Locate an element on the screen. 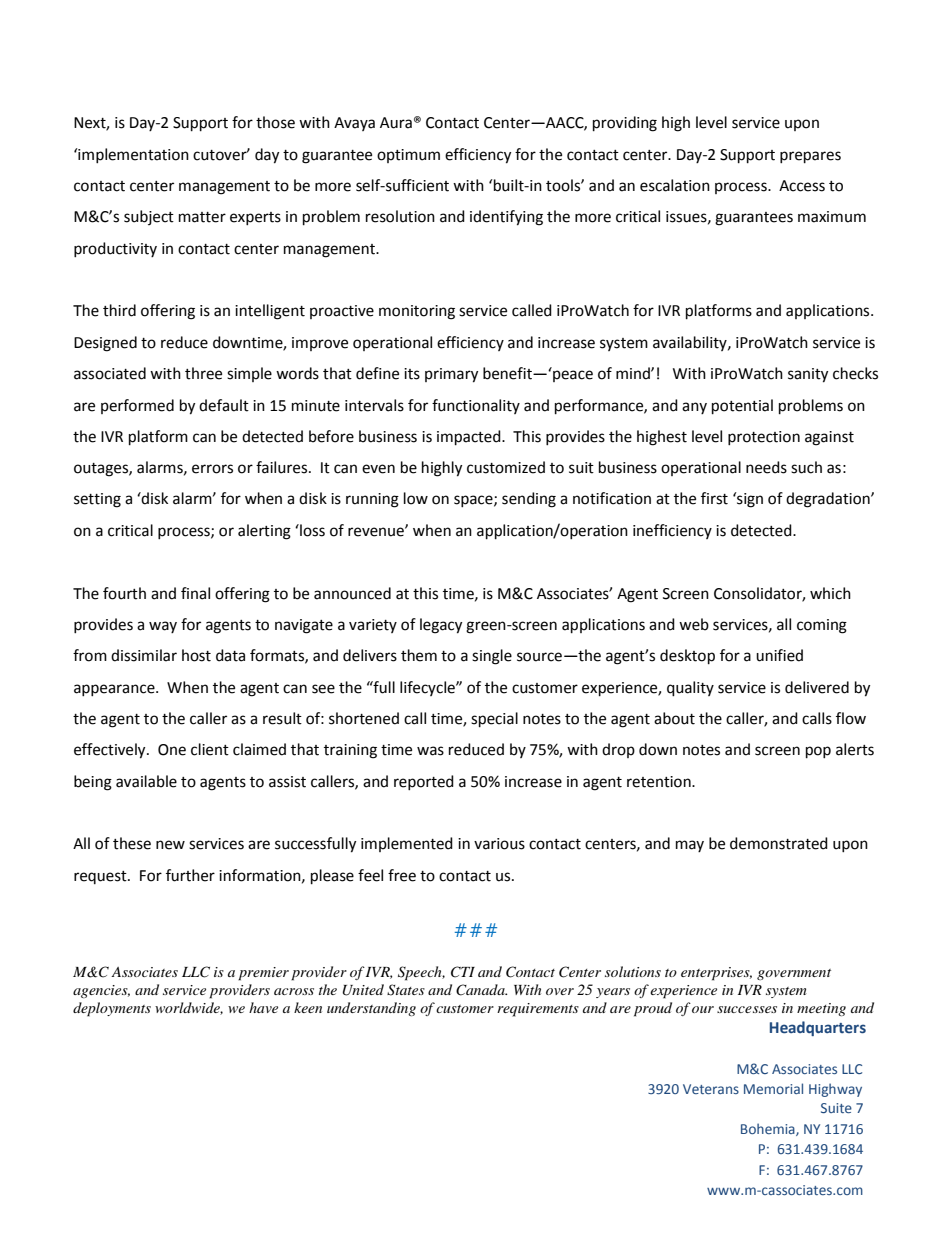 This screenshot has width=952, height=1233. optimum is located at coordinates (408, 156).
